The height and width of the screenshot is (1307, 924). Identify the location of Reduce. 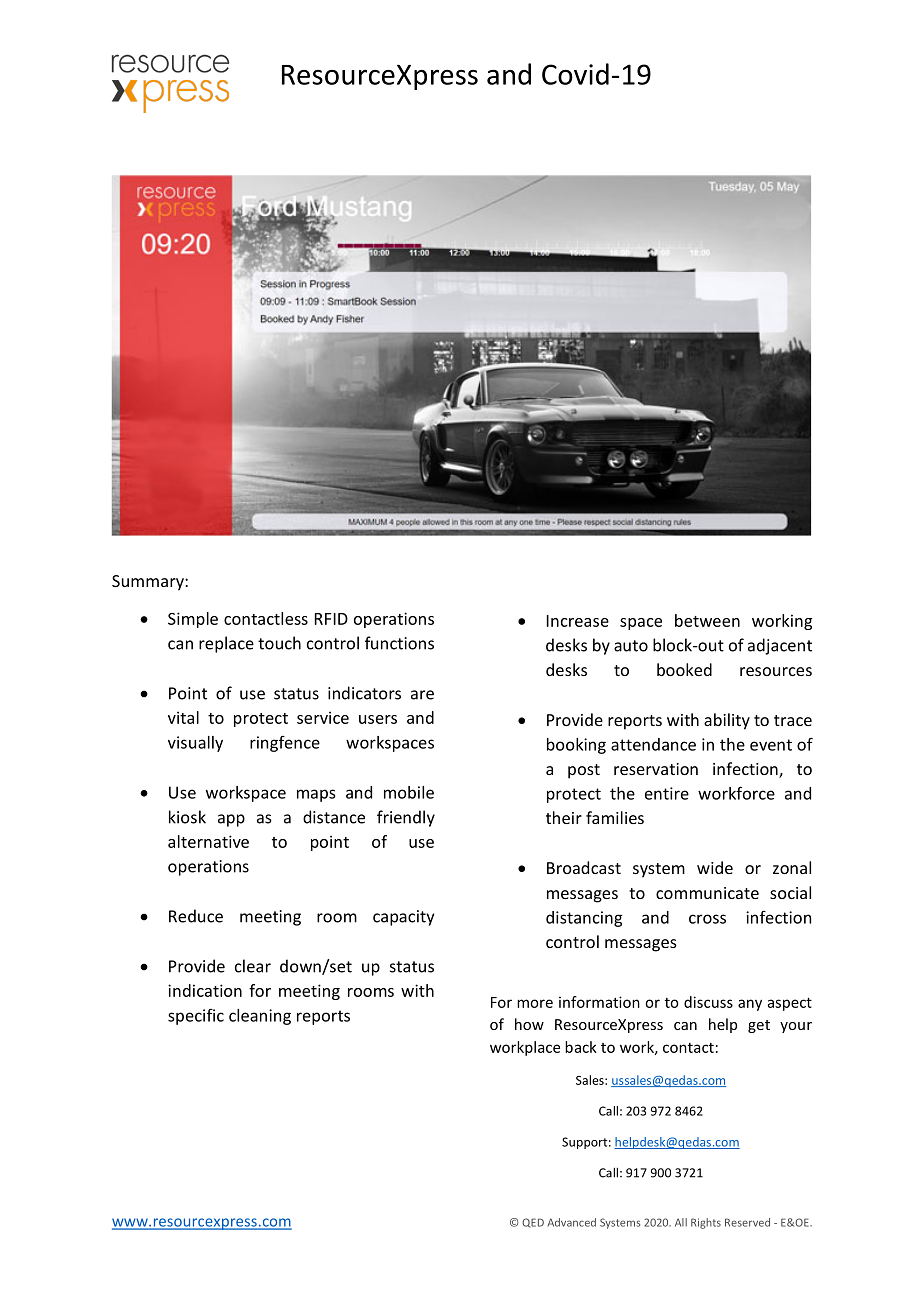
(196, 916).
